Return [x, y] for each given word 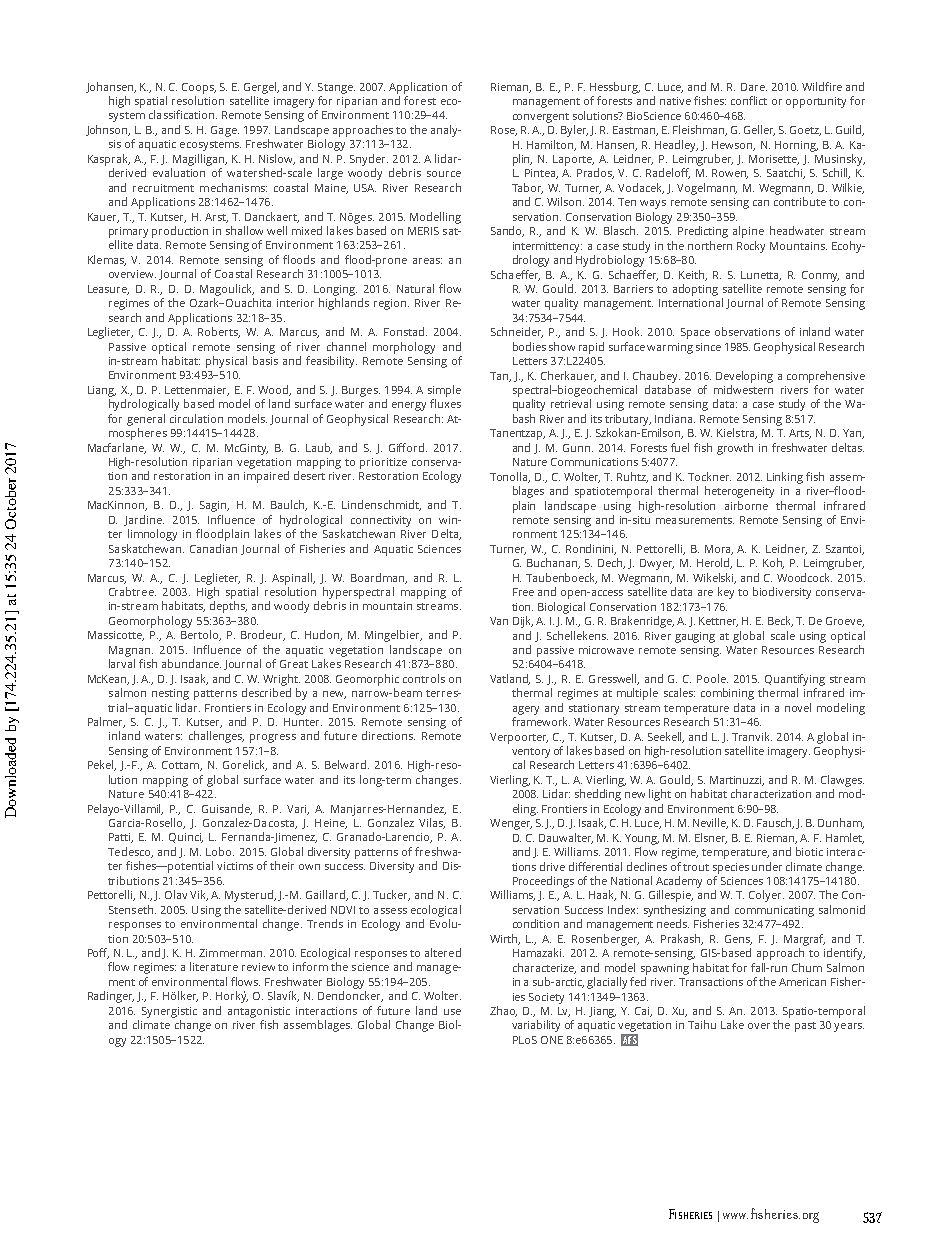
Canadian [213, 548]
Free [523, 592]
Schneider [517, 332]
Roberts [219, 332]
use [452, 1012]
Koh [773, 563]
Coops [199, 88]
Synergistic [169, 1012]
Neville [710, 823]
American [802, 982]
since [708, 347]
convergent [541, 118]
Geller [759, 130]
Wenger [511, 824]
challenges [216, 737]
